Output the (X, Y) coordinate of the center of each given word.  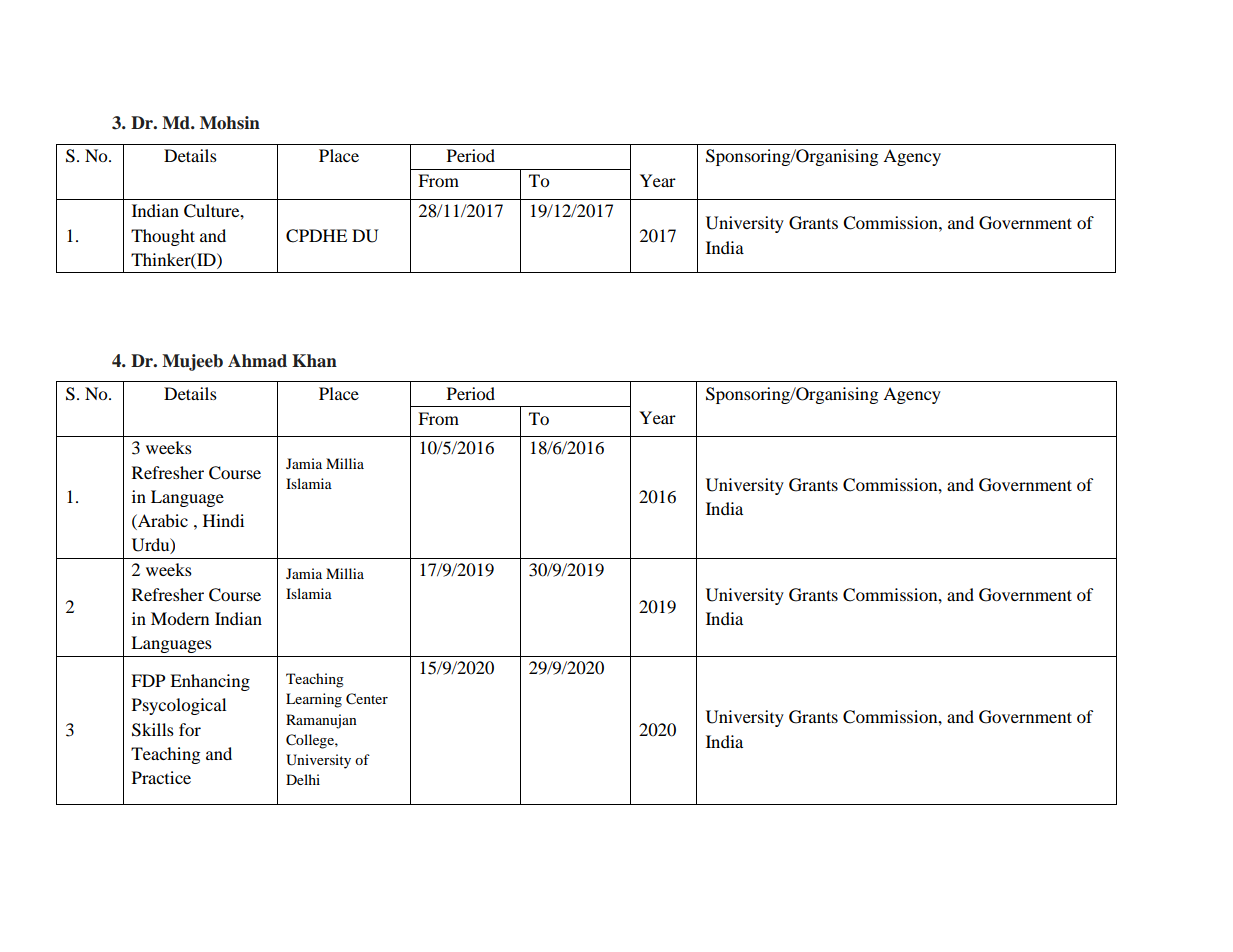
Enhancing (210, 682)
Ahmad (257, 361)
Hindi (223, 520)
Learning (314, 700)
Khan (314, 361)
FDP (148, 680)
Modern (180, 618)
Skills (153, 730)
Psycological (179, 706)
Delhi (303, 779)
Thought (163, 237)
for (190, 729)
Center (367, 699)
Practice (161, 777)
